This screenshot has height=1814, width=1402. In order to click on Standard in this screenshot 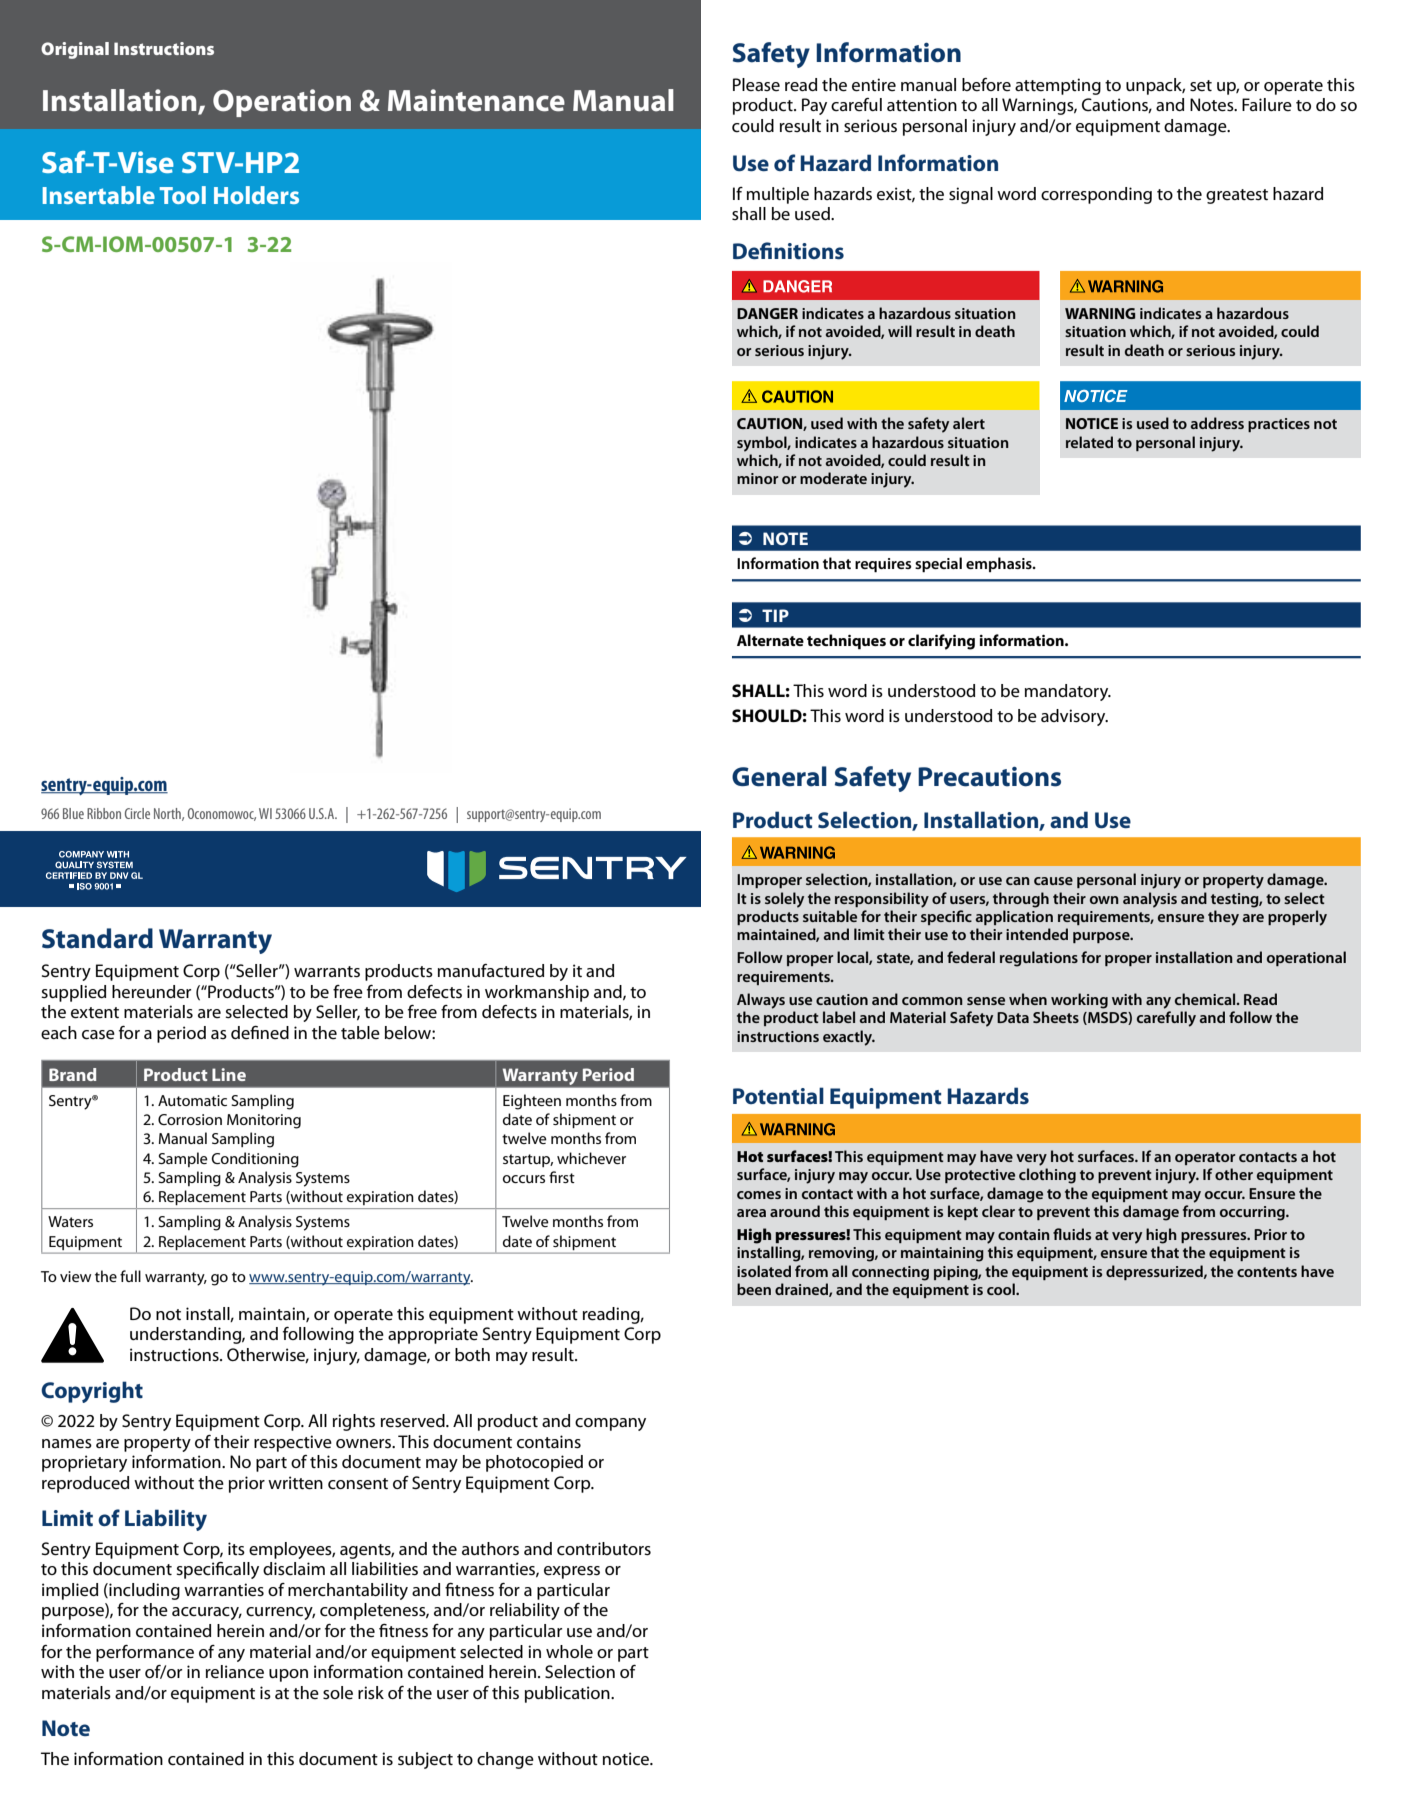, I will do `click(97, 938)`.
